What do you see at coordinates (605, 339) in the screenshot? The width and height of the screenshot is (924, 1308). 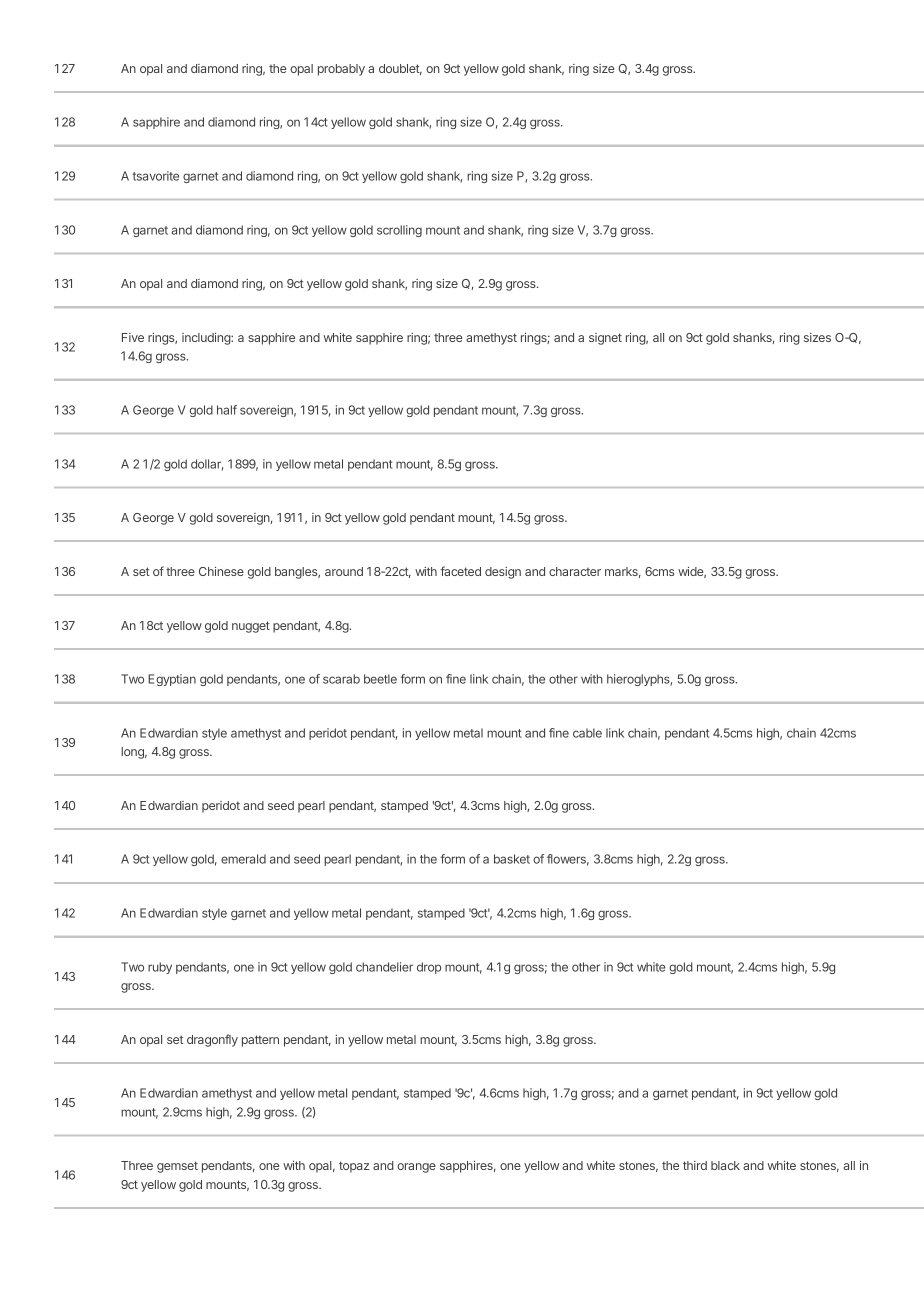 I see `signet` at bounding box center [605, 339].
